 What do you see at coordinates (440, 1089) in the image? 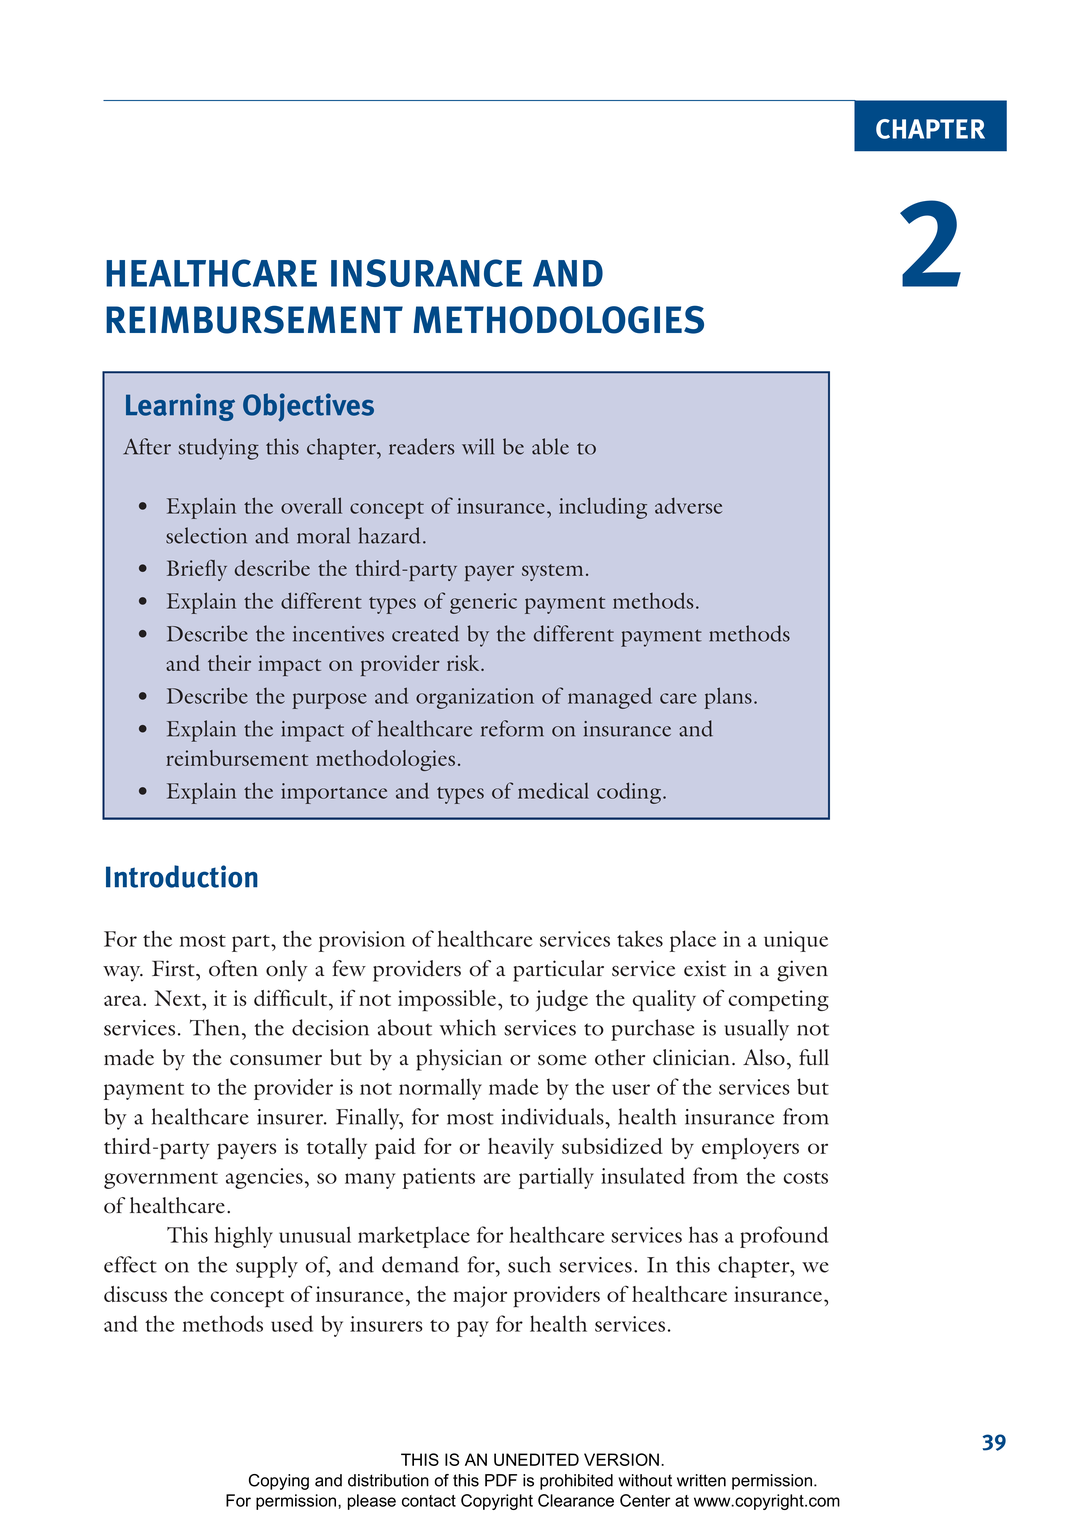
I see `normally` at bounding box center [440, 1089].
